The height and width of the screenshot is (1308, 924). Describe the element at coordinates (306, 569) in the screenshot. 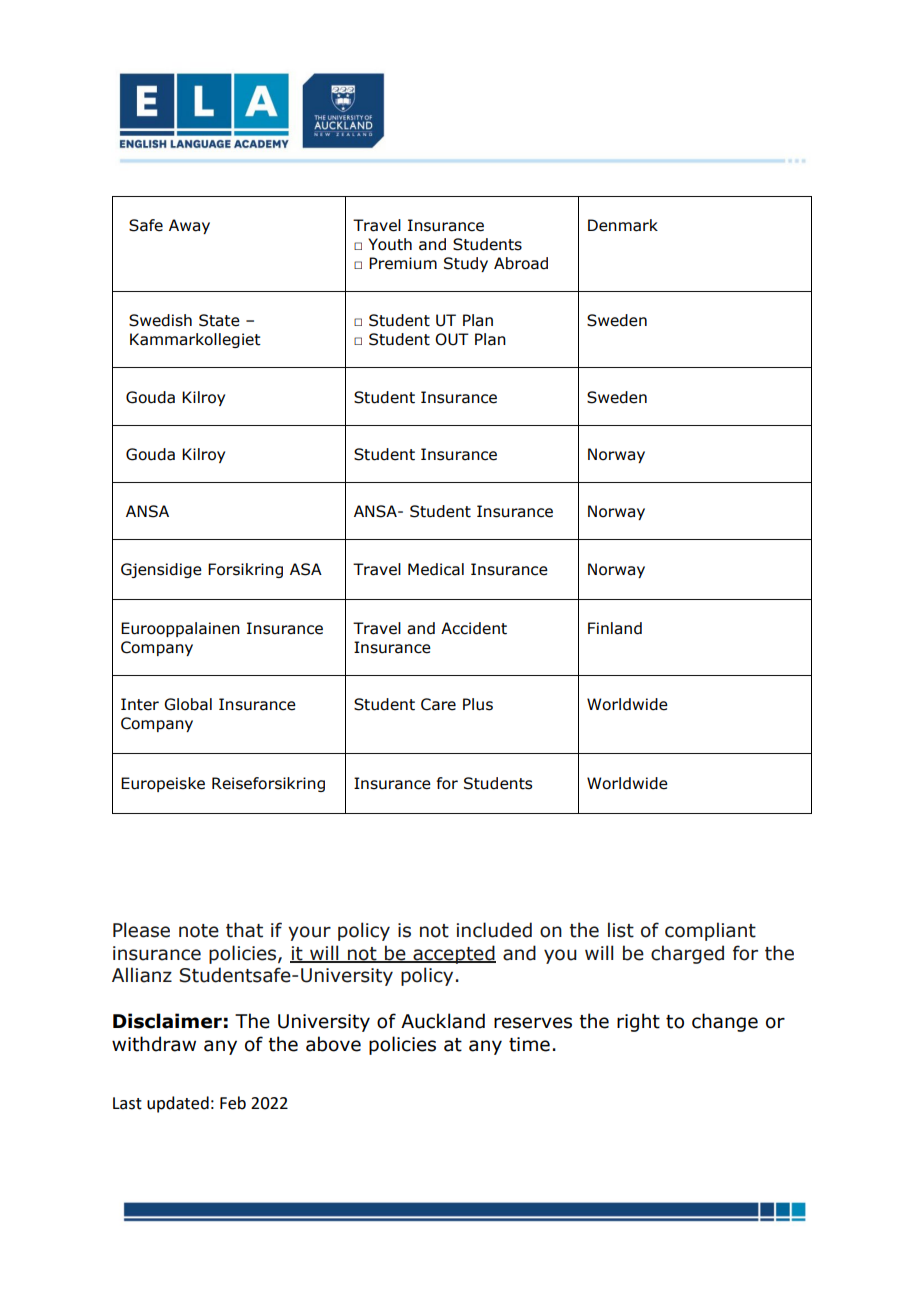

I see `ASA` at that location.
